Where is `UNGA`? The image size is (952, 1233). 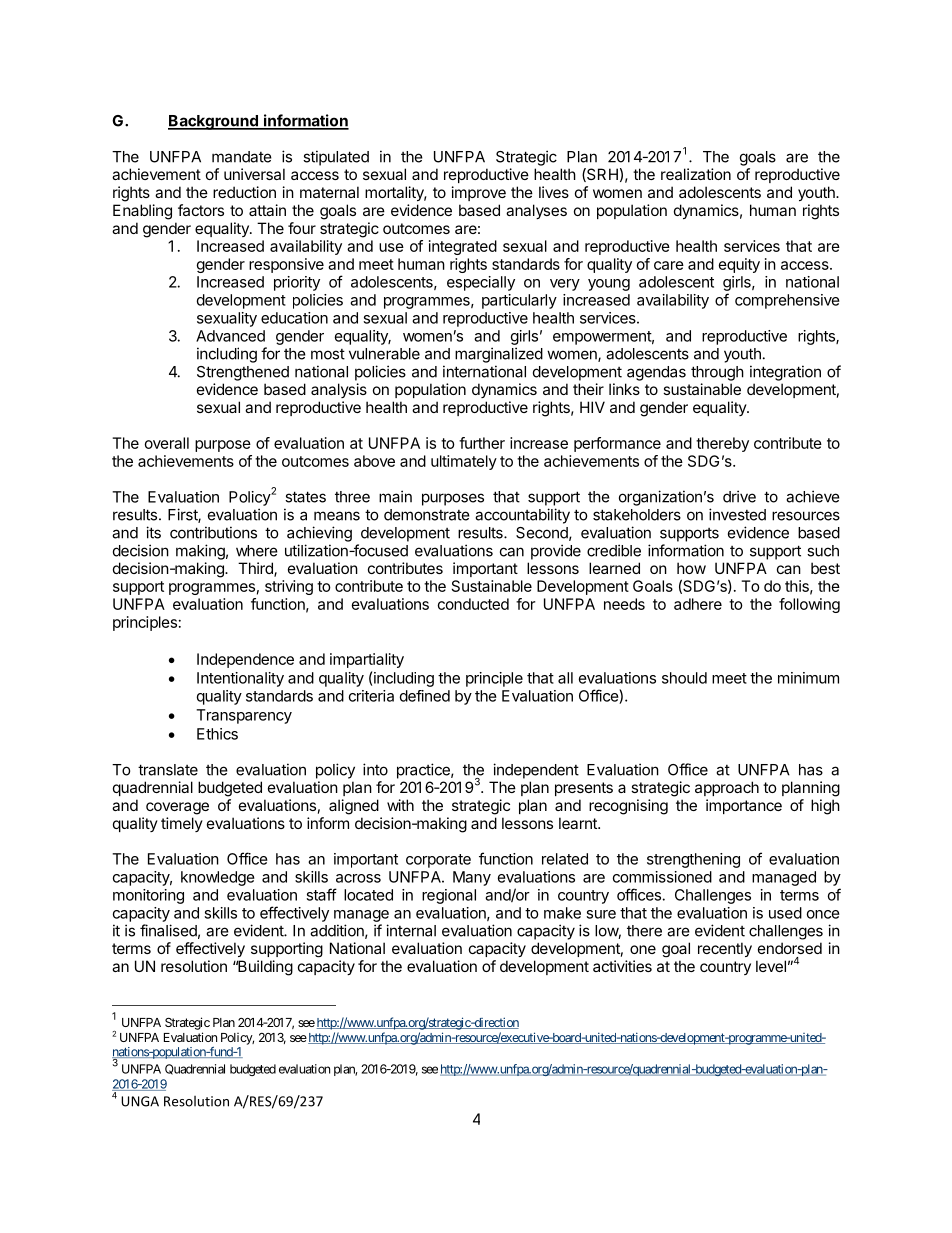 UNGA is located at coordinates (140, 1101).
